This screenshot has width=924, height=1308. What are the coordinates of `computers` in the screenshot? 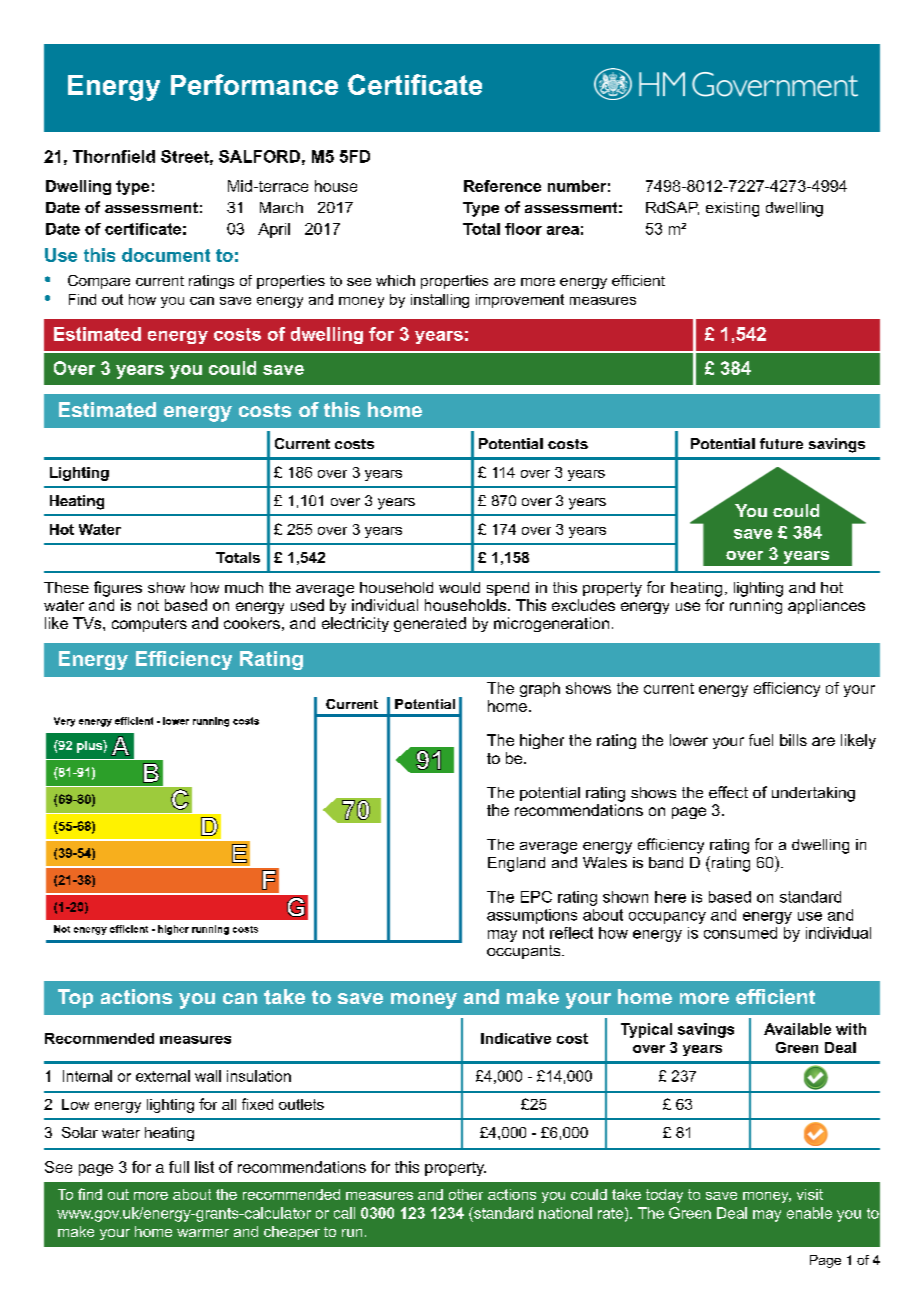 It's located at (149, 625).
